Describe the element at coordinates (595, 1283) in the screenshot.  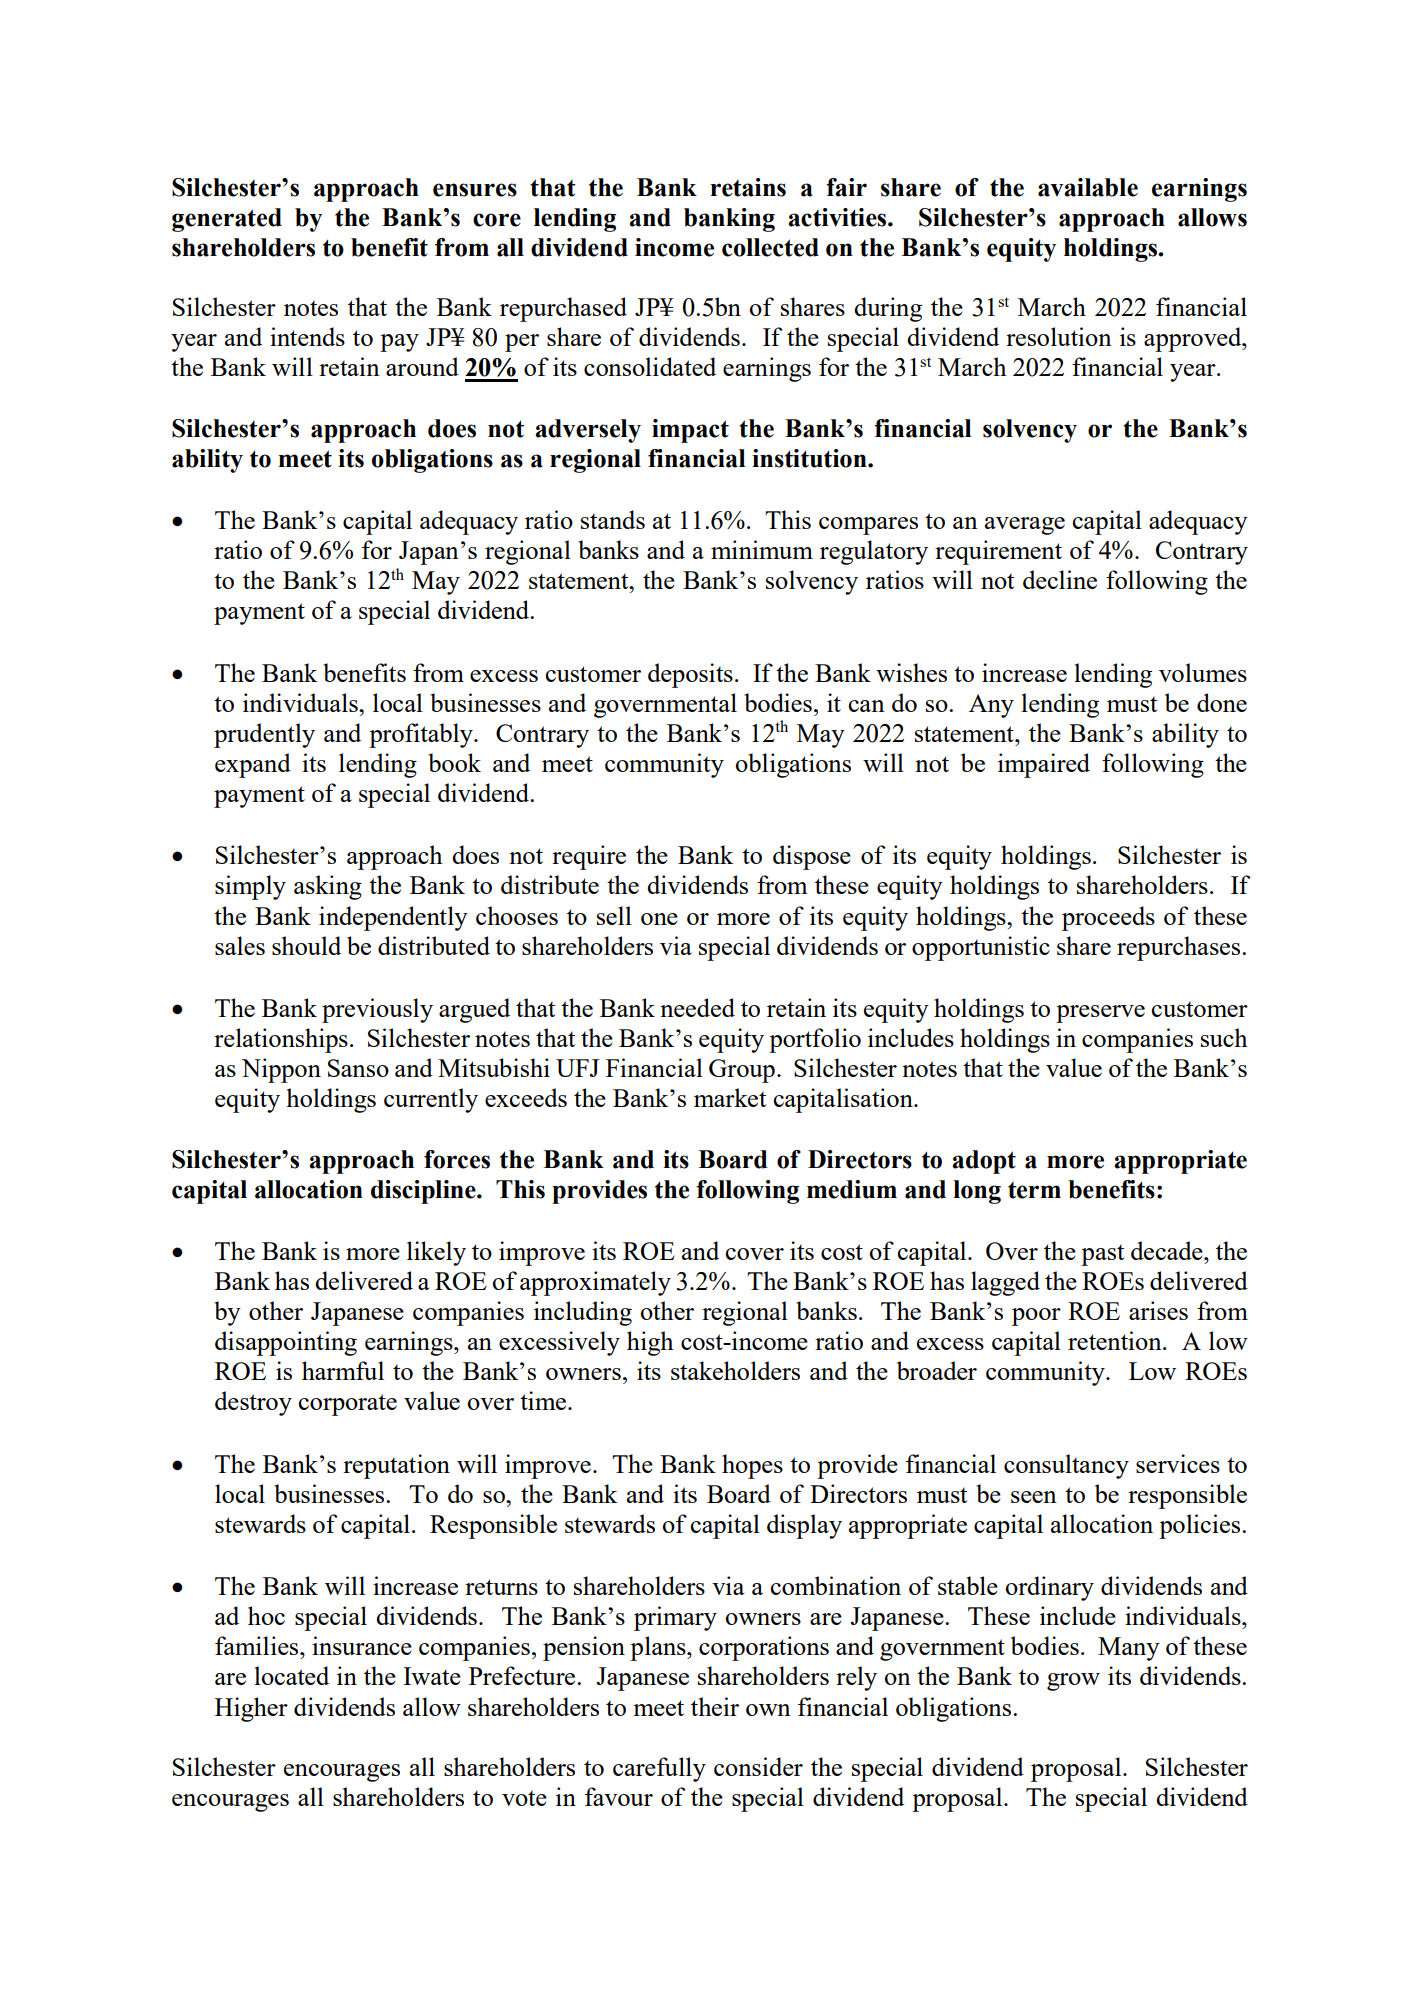
I see `approximately` at that location.
